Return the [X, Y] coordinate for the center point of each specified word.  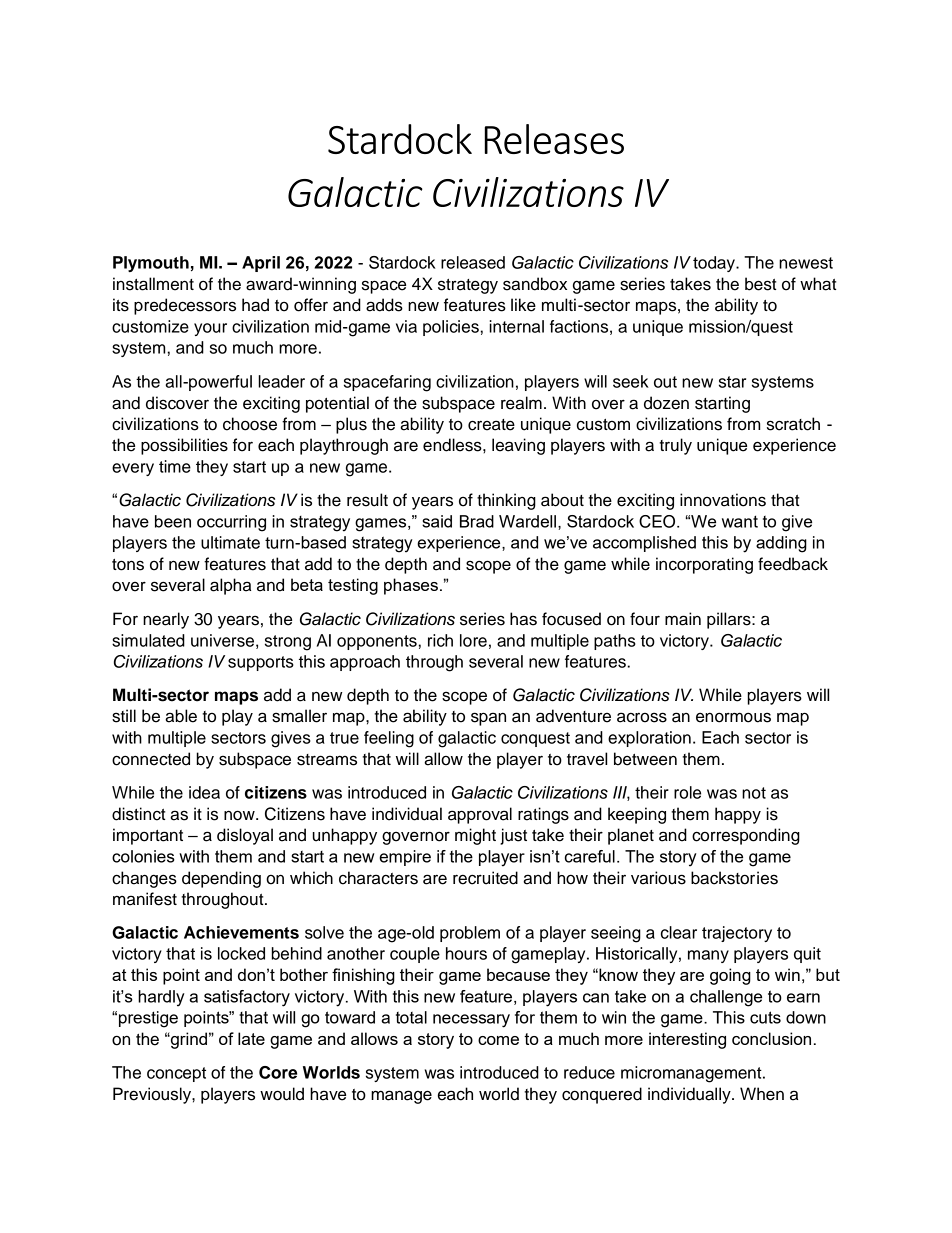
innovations [723, 500]
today [715, 264]
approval [480, 815]
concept [176, 1074]
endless [453, 445]
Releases [554, 139]
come [498, 1040]
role [687, 792]
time [175, 466]
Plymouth [151, 264]
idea [204, 792]
